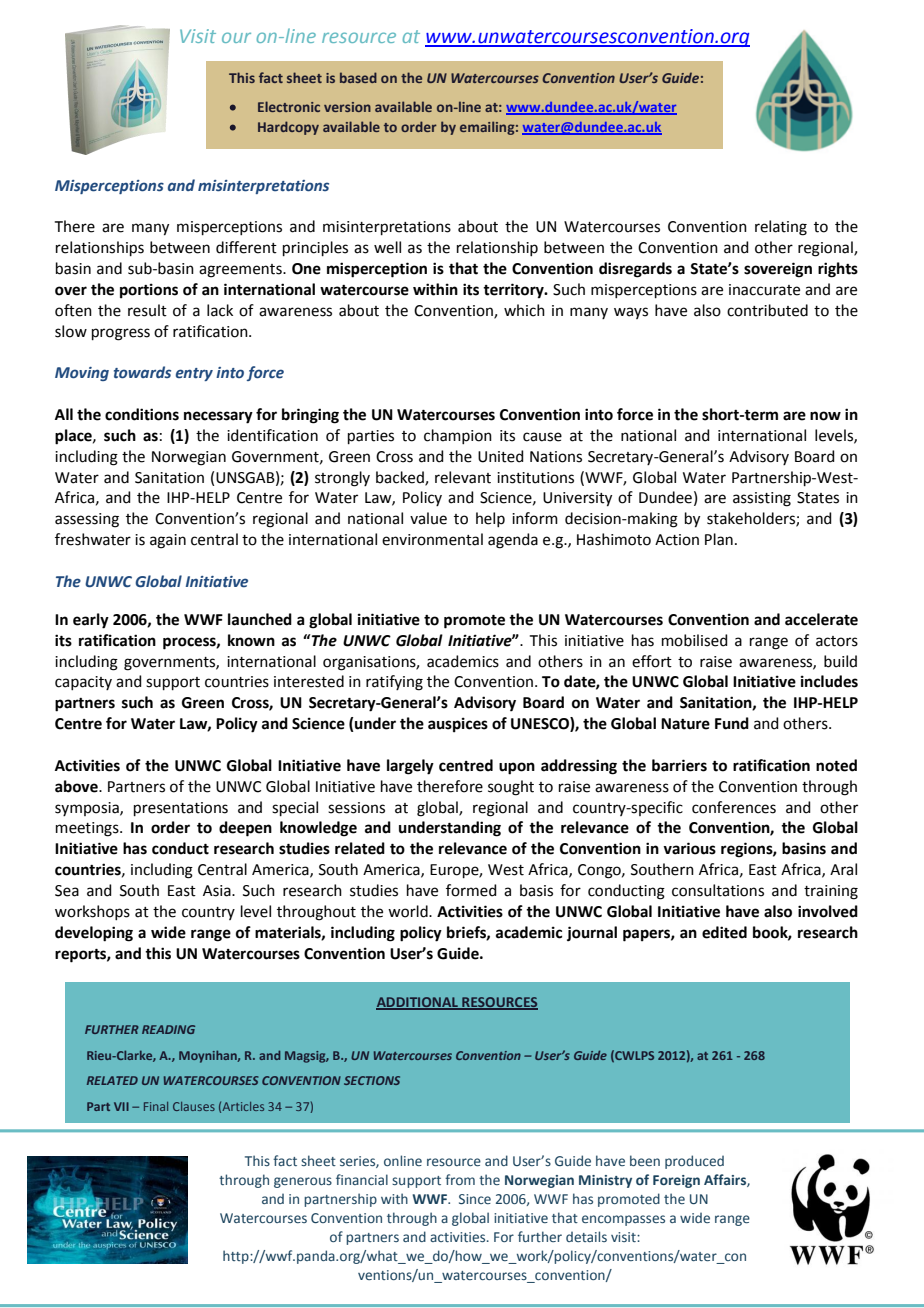  What do you see at coordinates (289, 106) in the screenshot?
I see `Electronic` at bounding box center [289, 106].
